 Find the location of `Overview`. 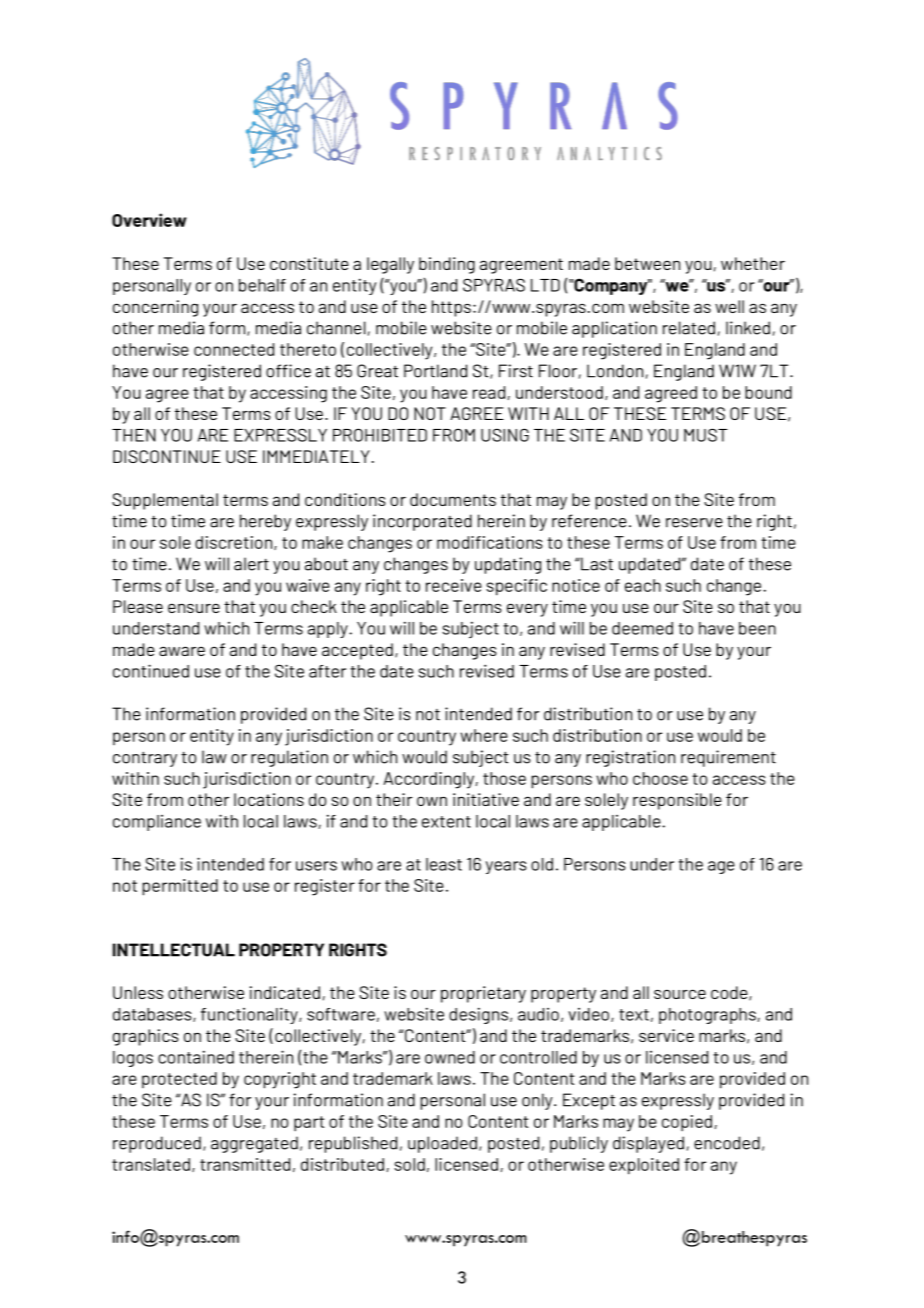

Overview is located at coordinates (149, 220).
